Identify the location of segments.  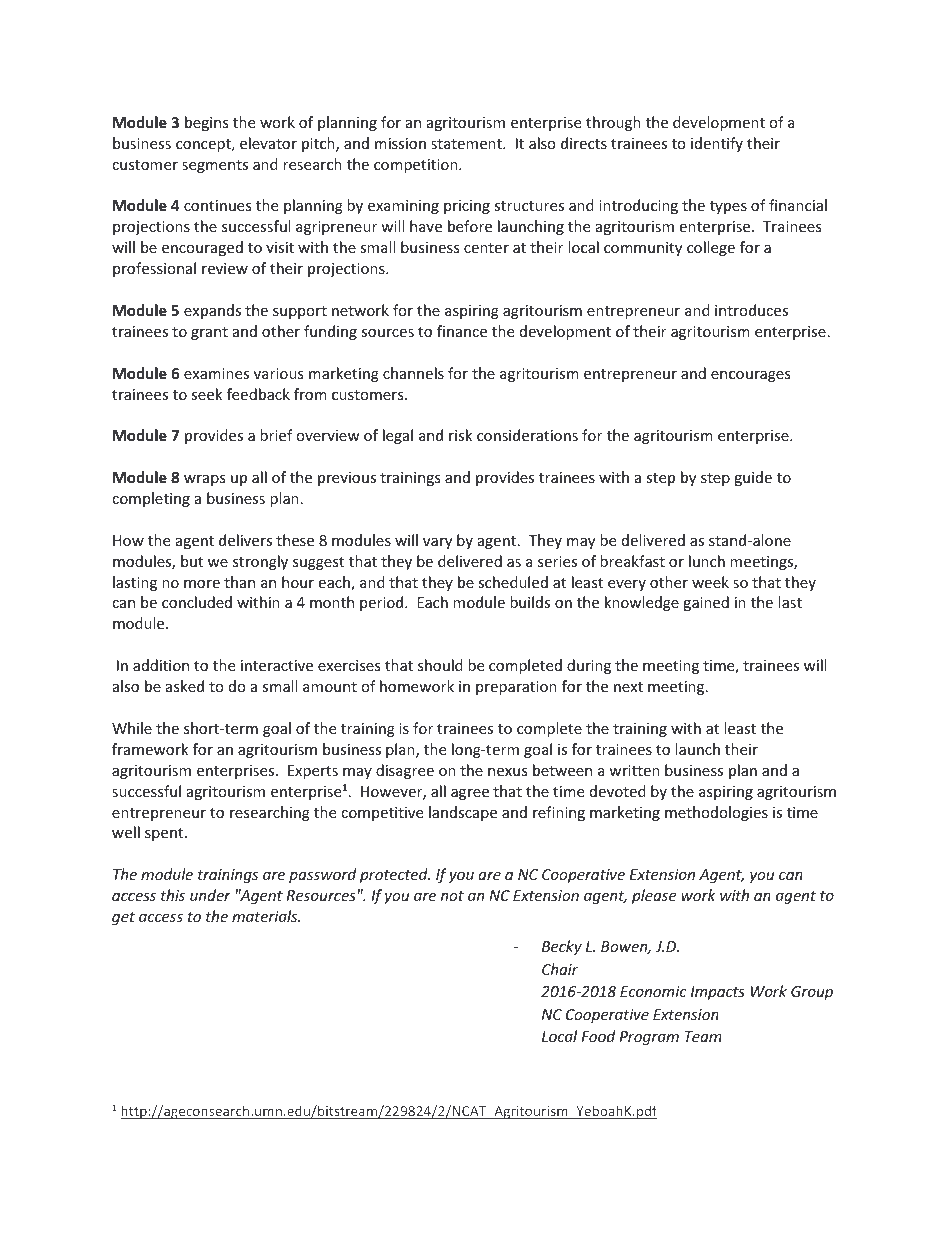
(215, 166).
